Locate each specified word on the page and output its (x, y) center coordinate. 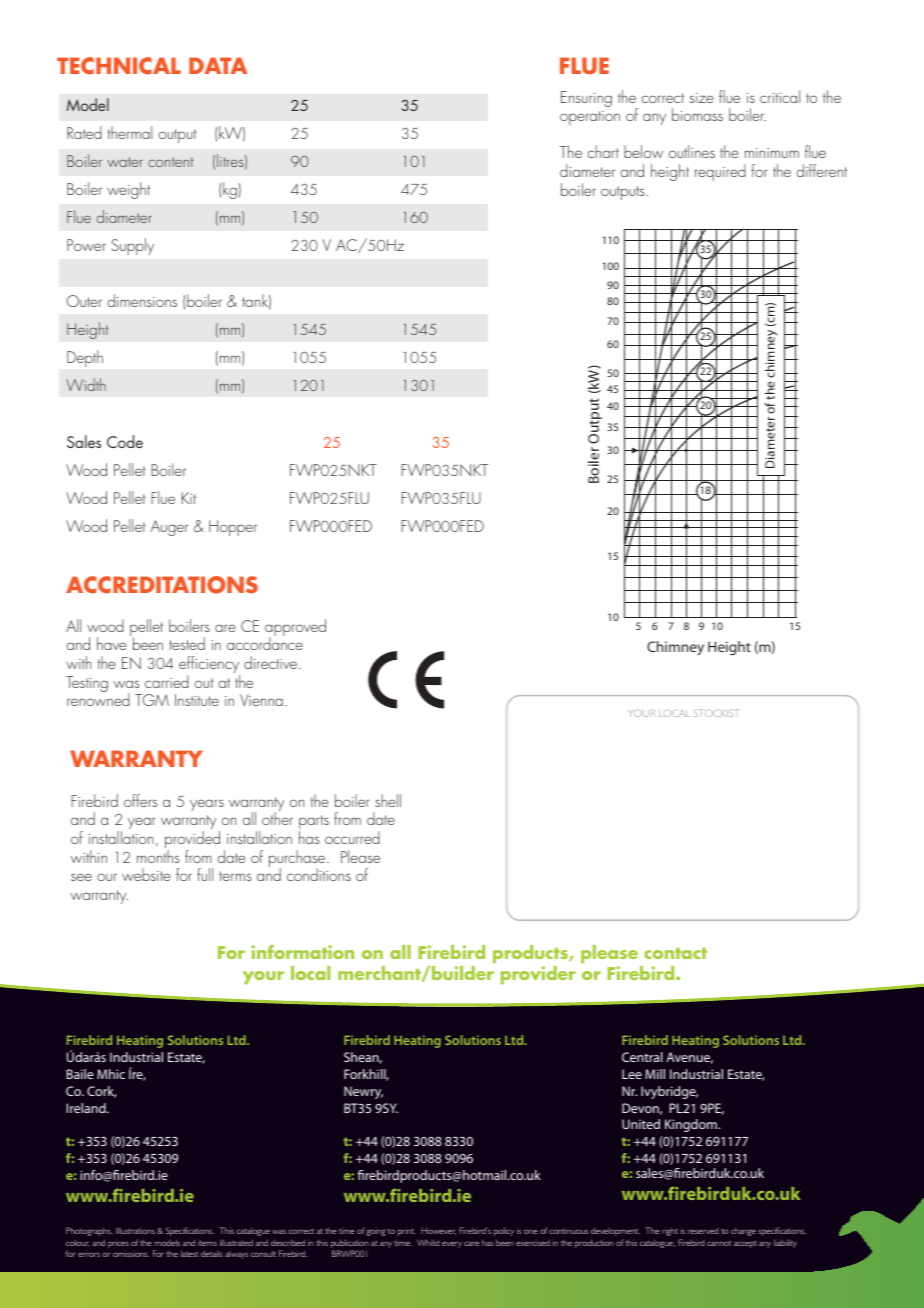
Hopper (233, 528)
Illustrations (135, 1231)
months (158, 856)
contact (675, 953)
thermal (130, 132)
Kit (188, 498)
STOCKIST (715, 713)
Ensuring (586, 99)
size (701, 98)
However (438, 1231)
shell (388, 800)
